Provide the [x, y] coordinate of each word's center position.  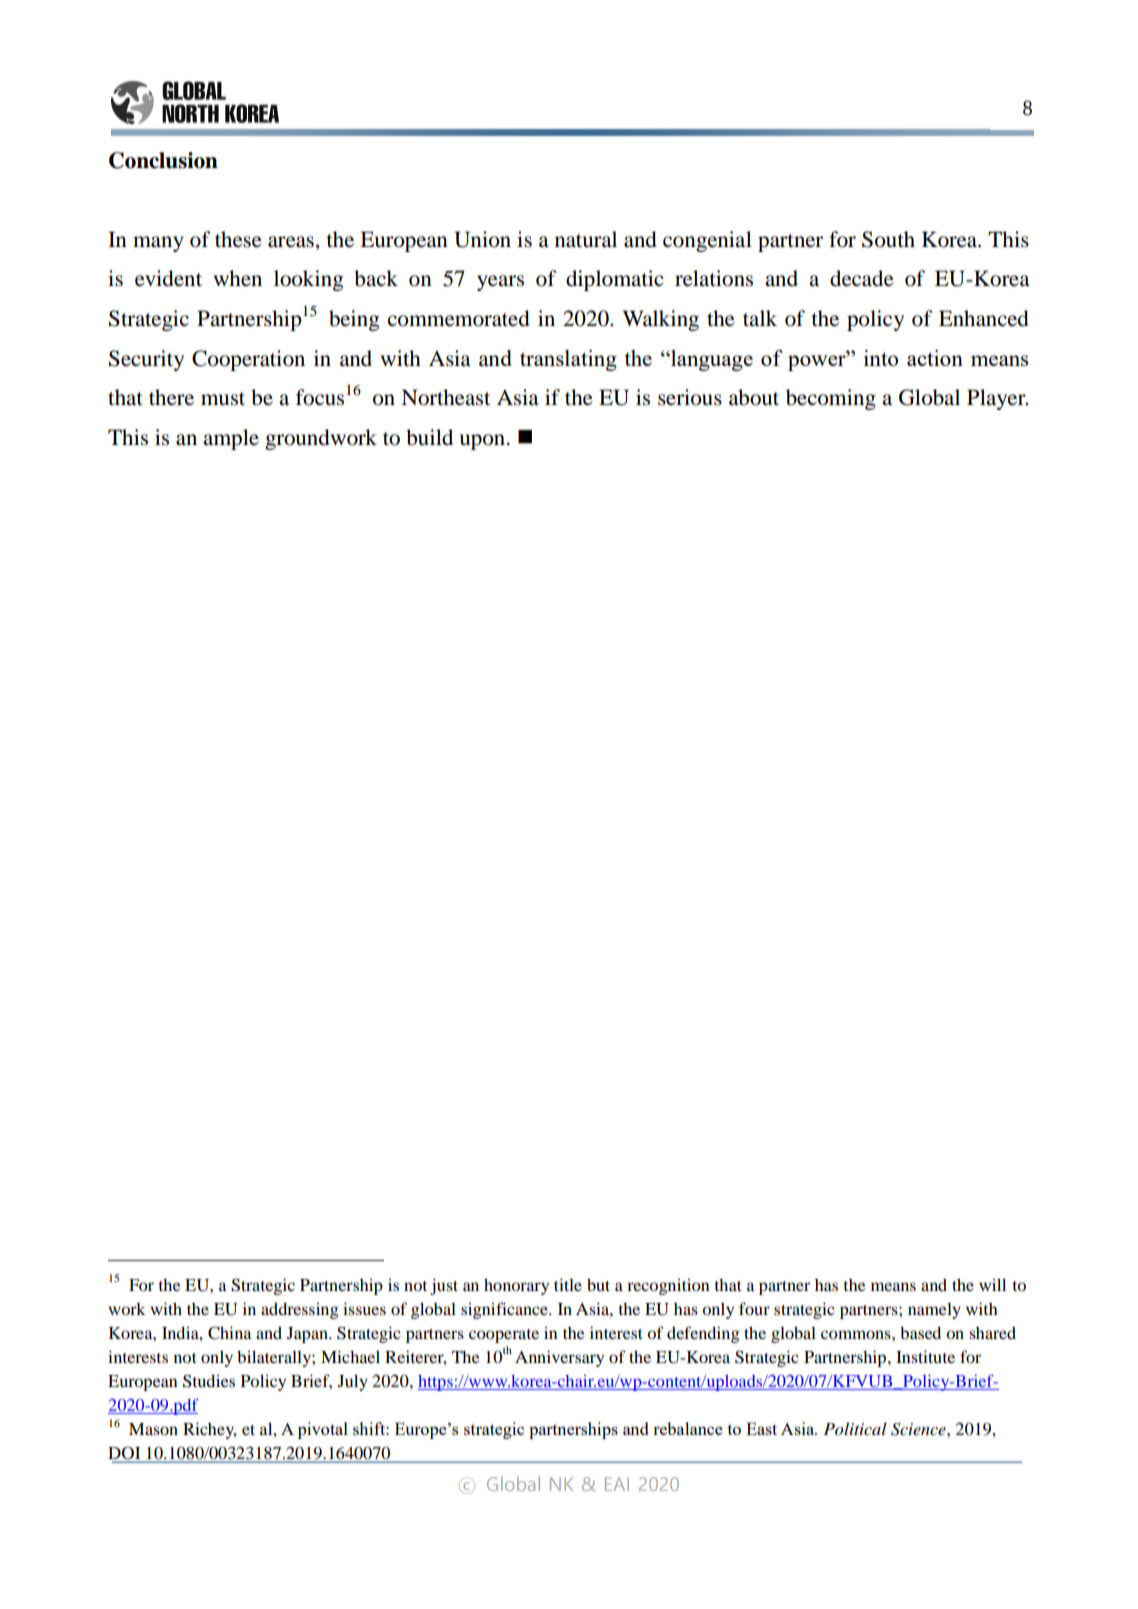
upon [482, 442]
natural [586, 239]
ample [231, 439]
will [992, 1284]
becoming [831, 399]
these [238, 239]
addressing [300, 1310]
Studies [209, 1381]
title [568, 1284]
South [888, 239]
